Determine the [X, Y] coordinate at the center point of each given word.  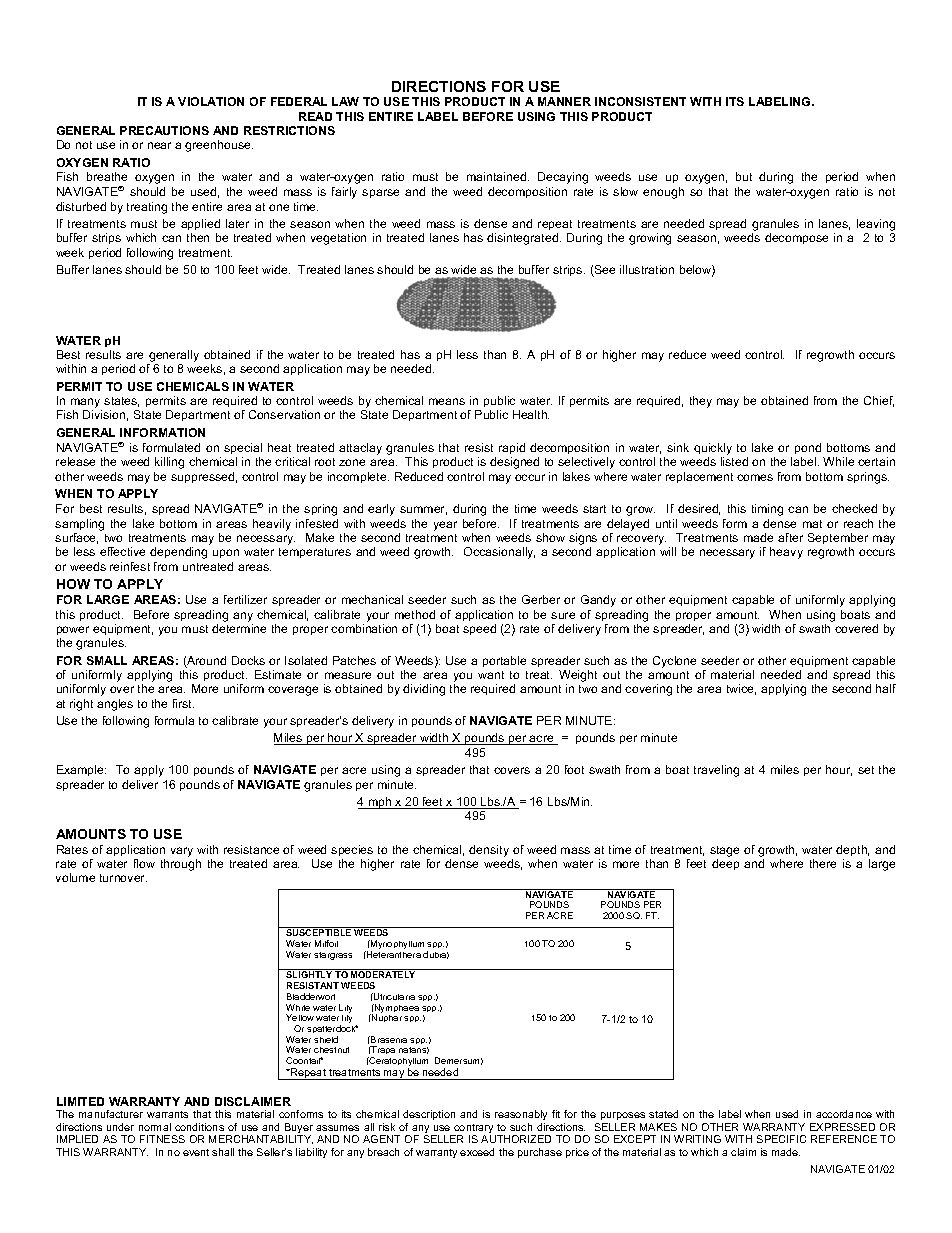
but [744, 176]
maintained [498, 176]
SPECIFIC [781, 1139]
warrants [167, 1114]
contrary [474, 1130]
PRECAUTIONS [164, 130]
